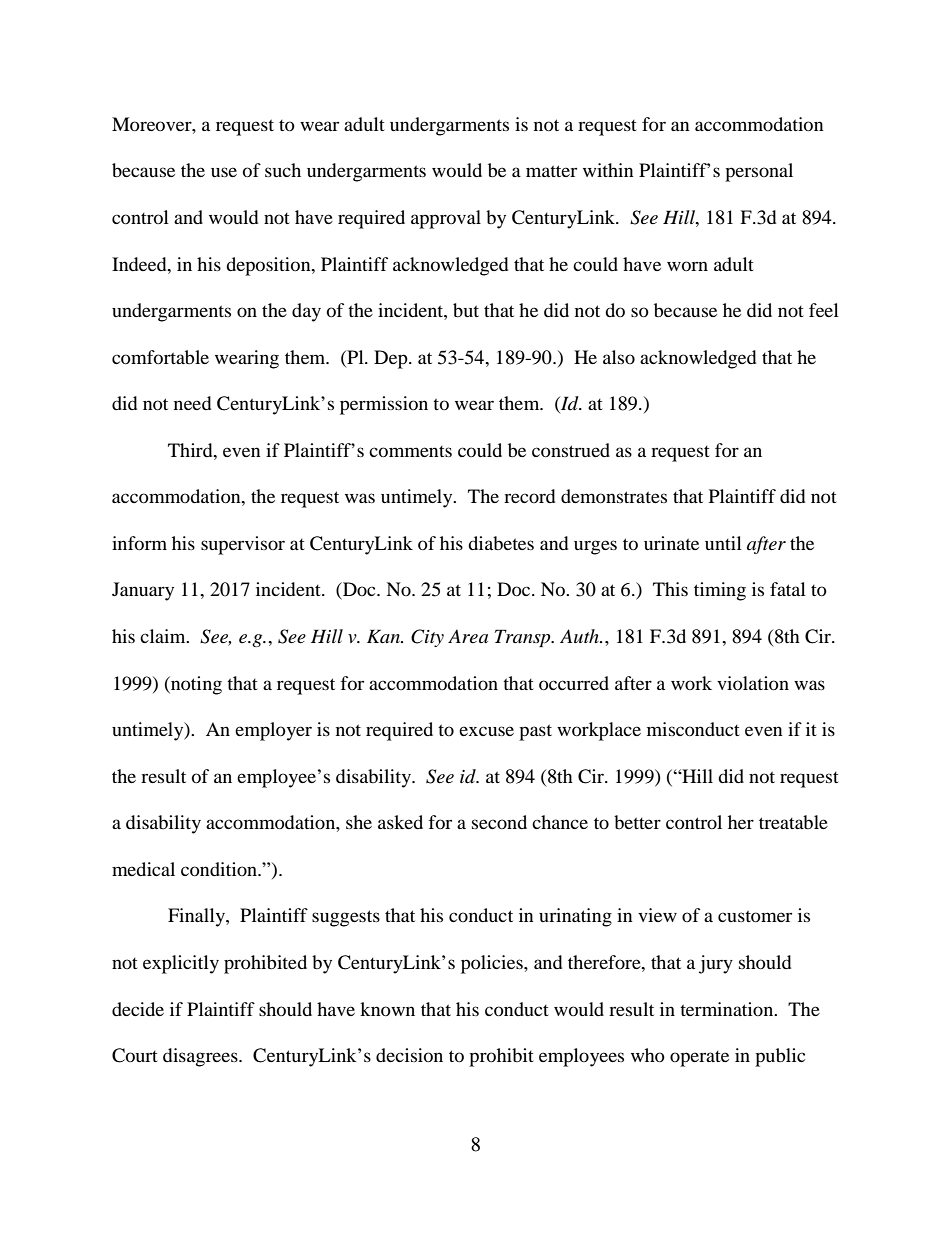 The image size is (952, 1233). Describe the element at coordinates (220, 869) in the screenshot. I see `condition` at that location.
